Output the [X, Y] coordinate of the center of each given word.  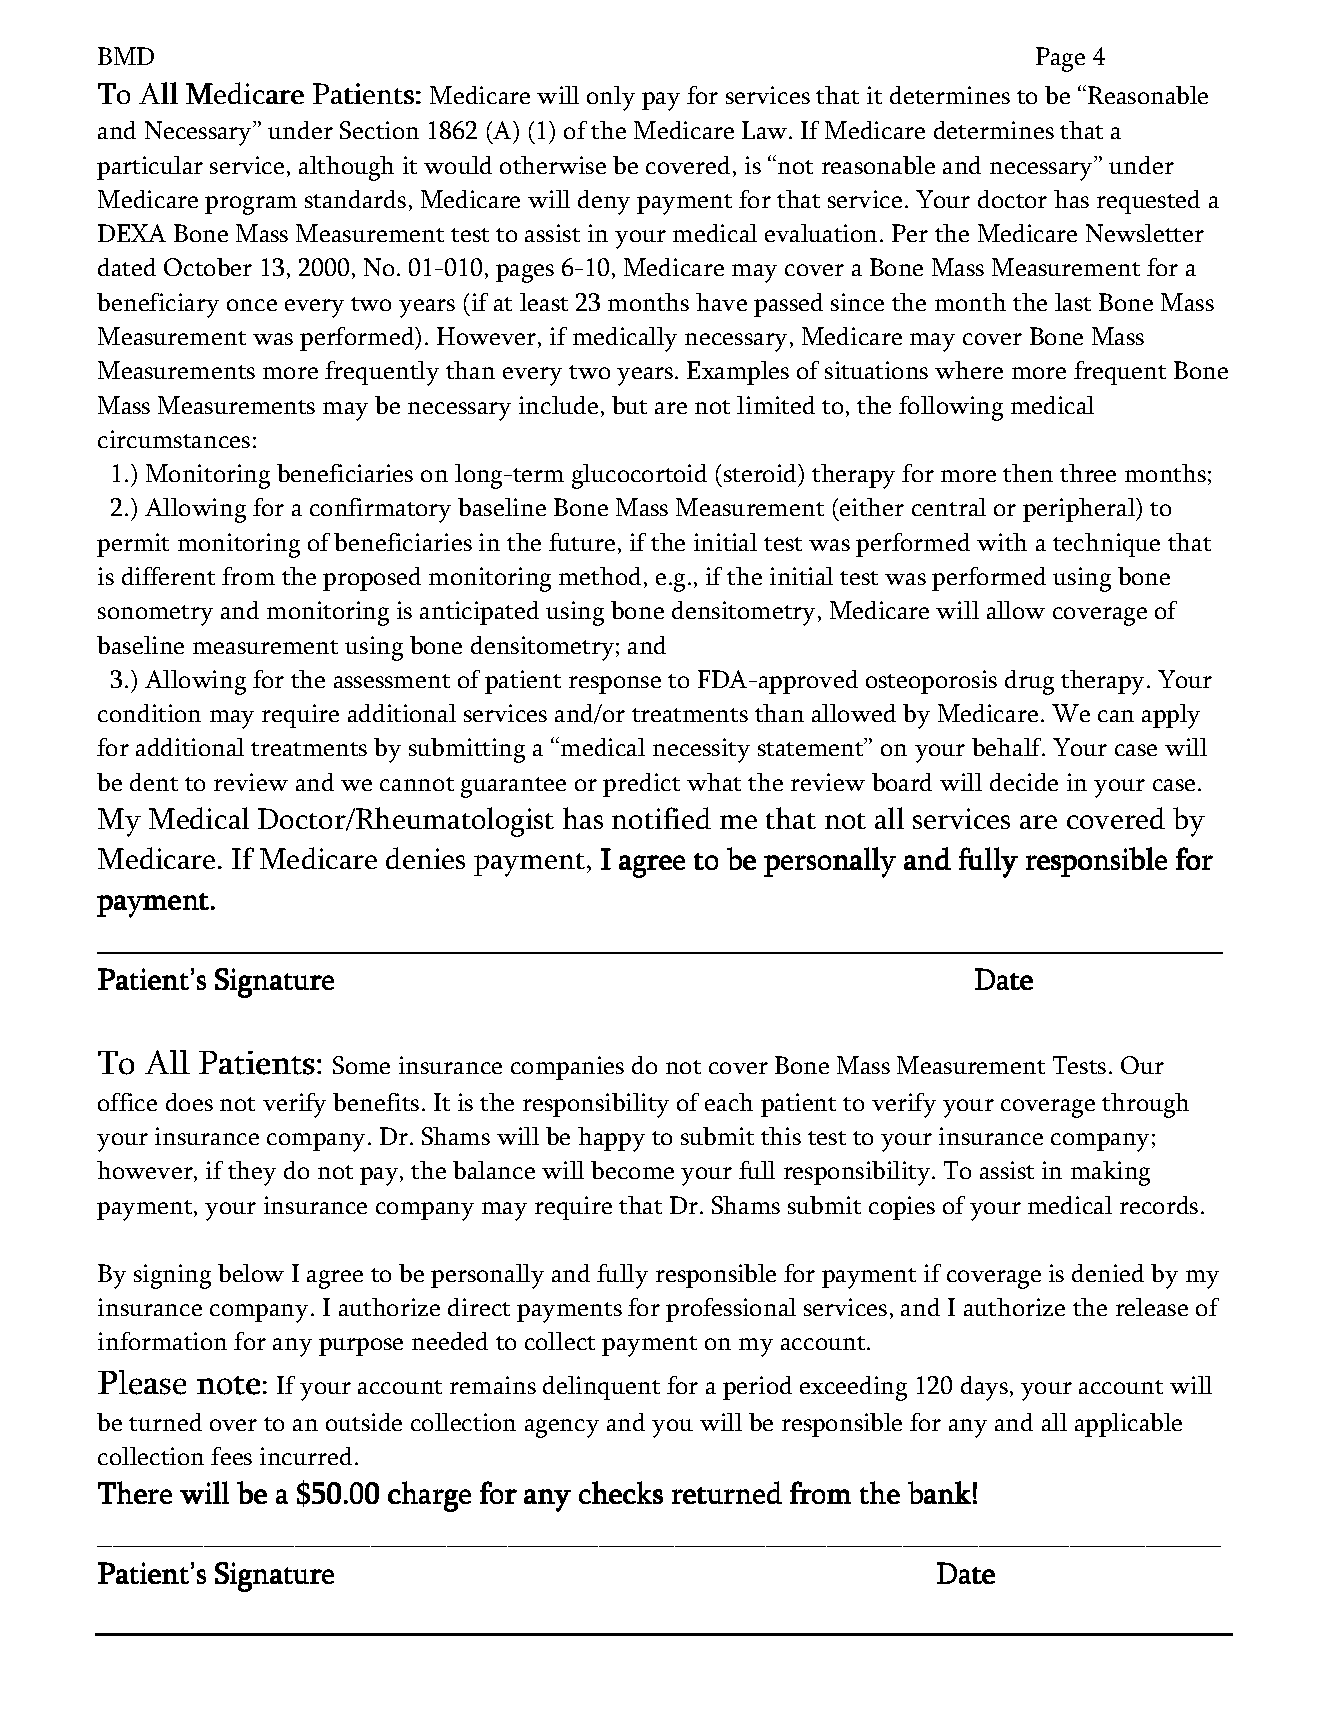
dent [154, 782]
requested [1148, 202]
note [228, 1385]
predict [641, 785]
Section [379, 130]
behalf [1008, 747]
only [611, 98]
